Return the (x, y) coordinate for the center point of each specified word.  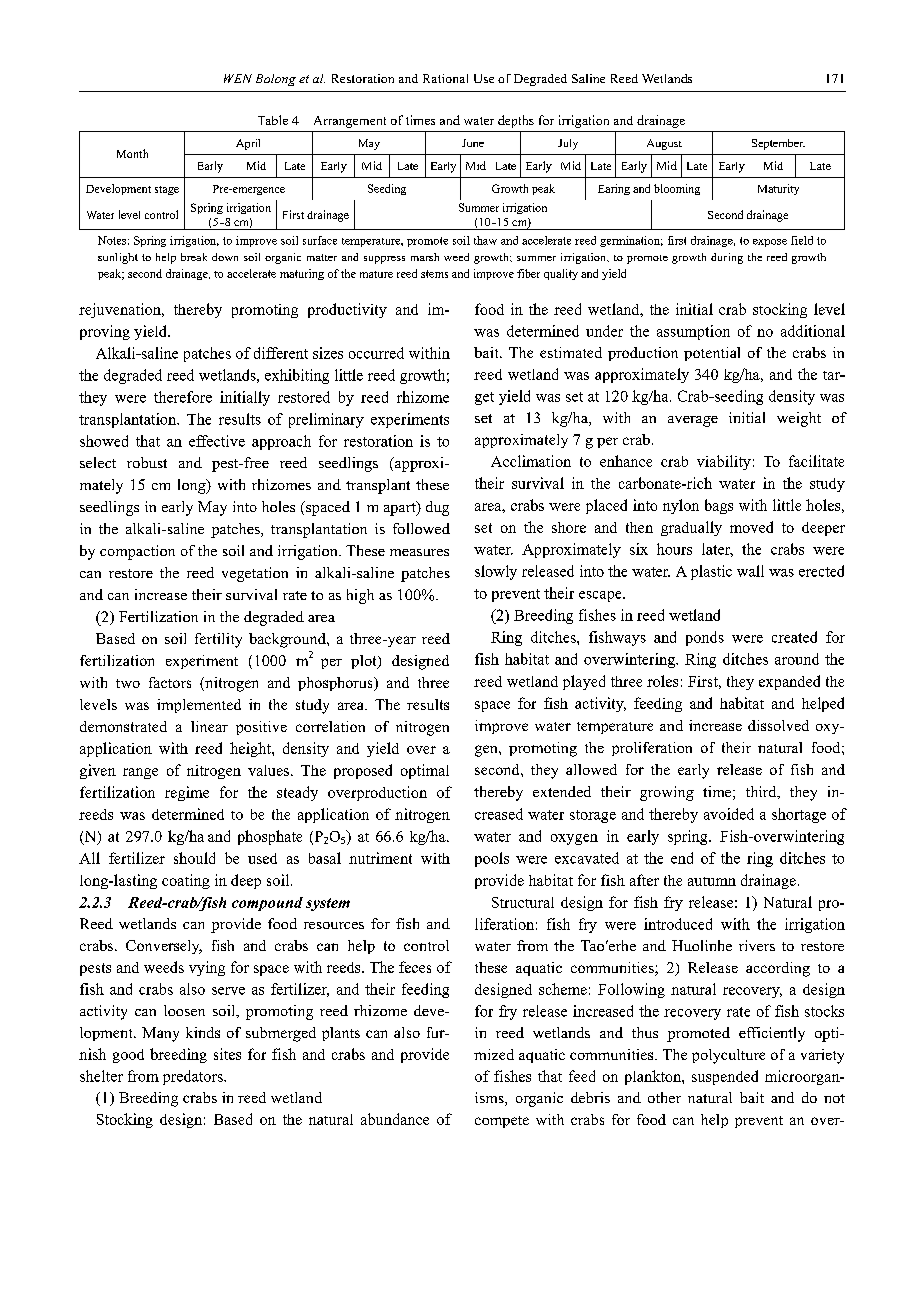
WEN (238, 78)
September (778, 144)
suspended (725, 1077)
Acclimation (531, 461)
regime (187, 793)
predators (194, 1077)
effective (217, 441)
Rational (445, 78)
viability (724, 462)
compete (502, 1122)
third (762, 792)
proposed (363, 771)
